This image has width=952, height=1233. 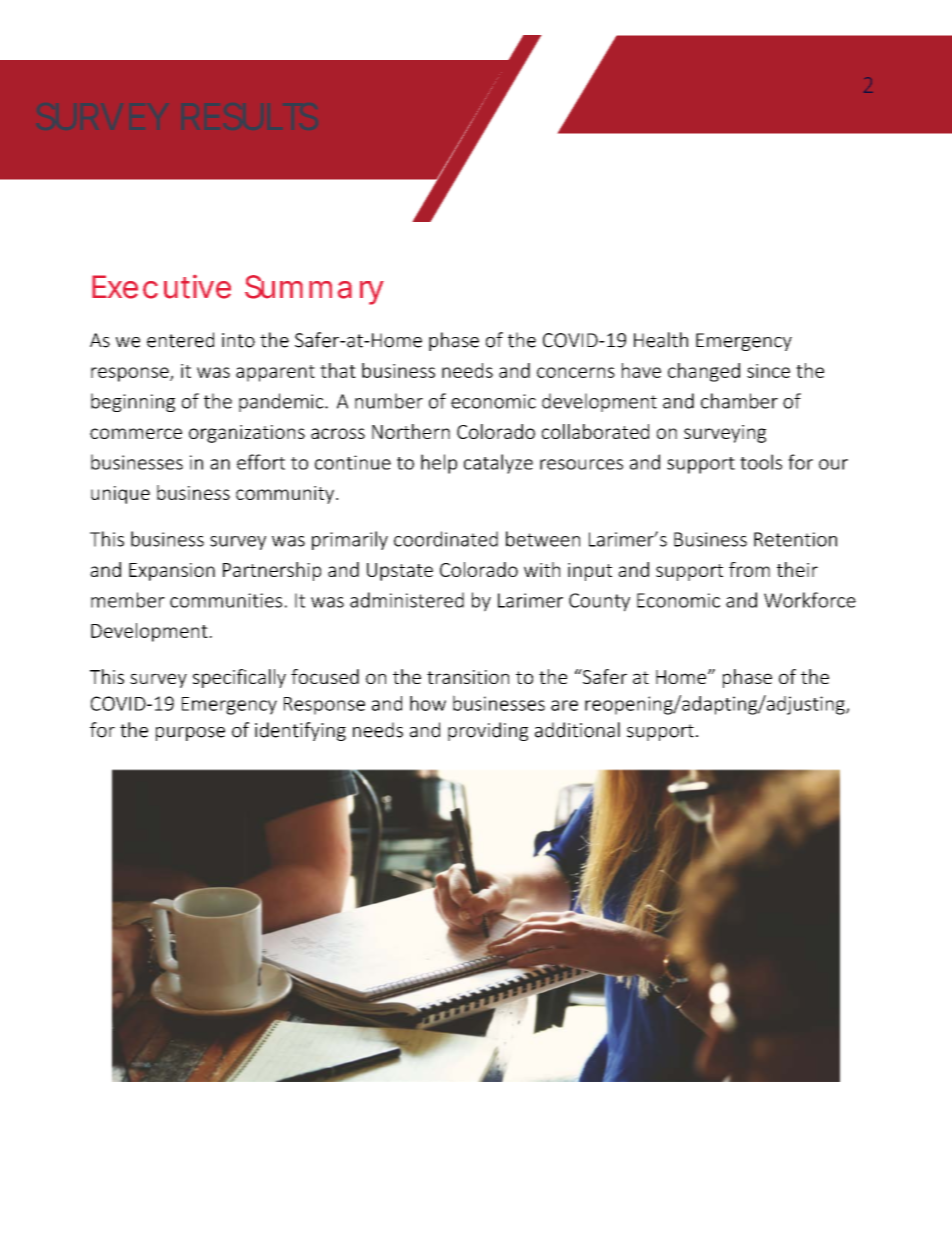 I want to click on community, so click(x=285, y=495).
